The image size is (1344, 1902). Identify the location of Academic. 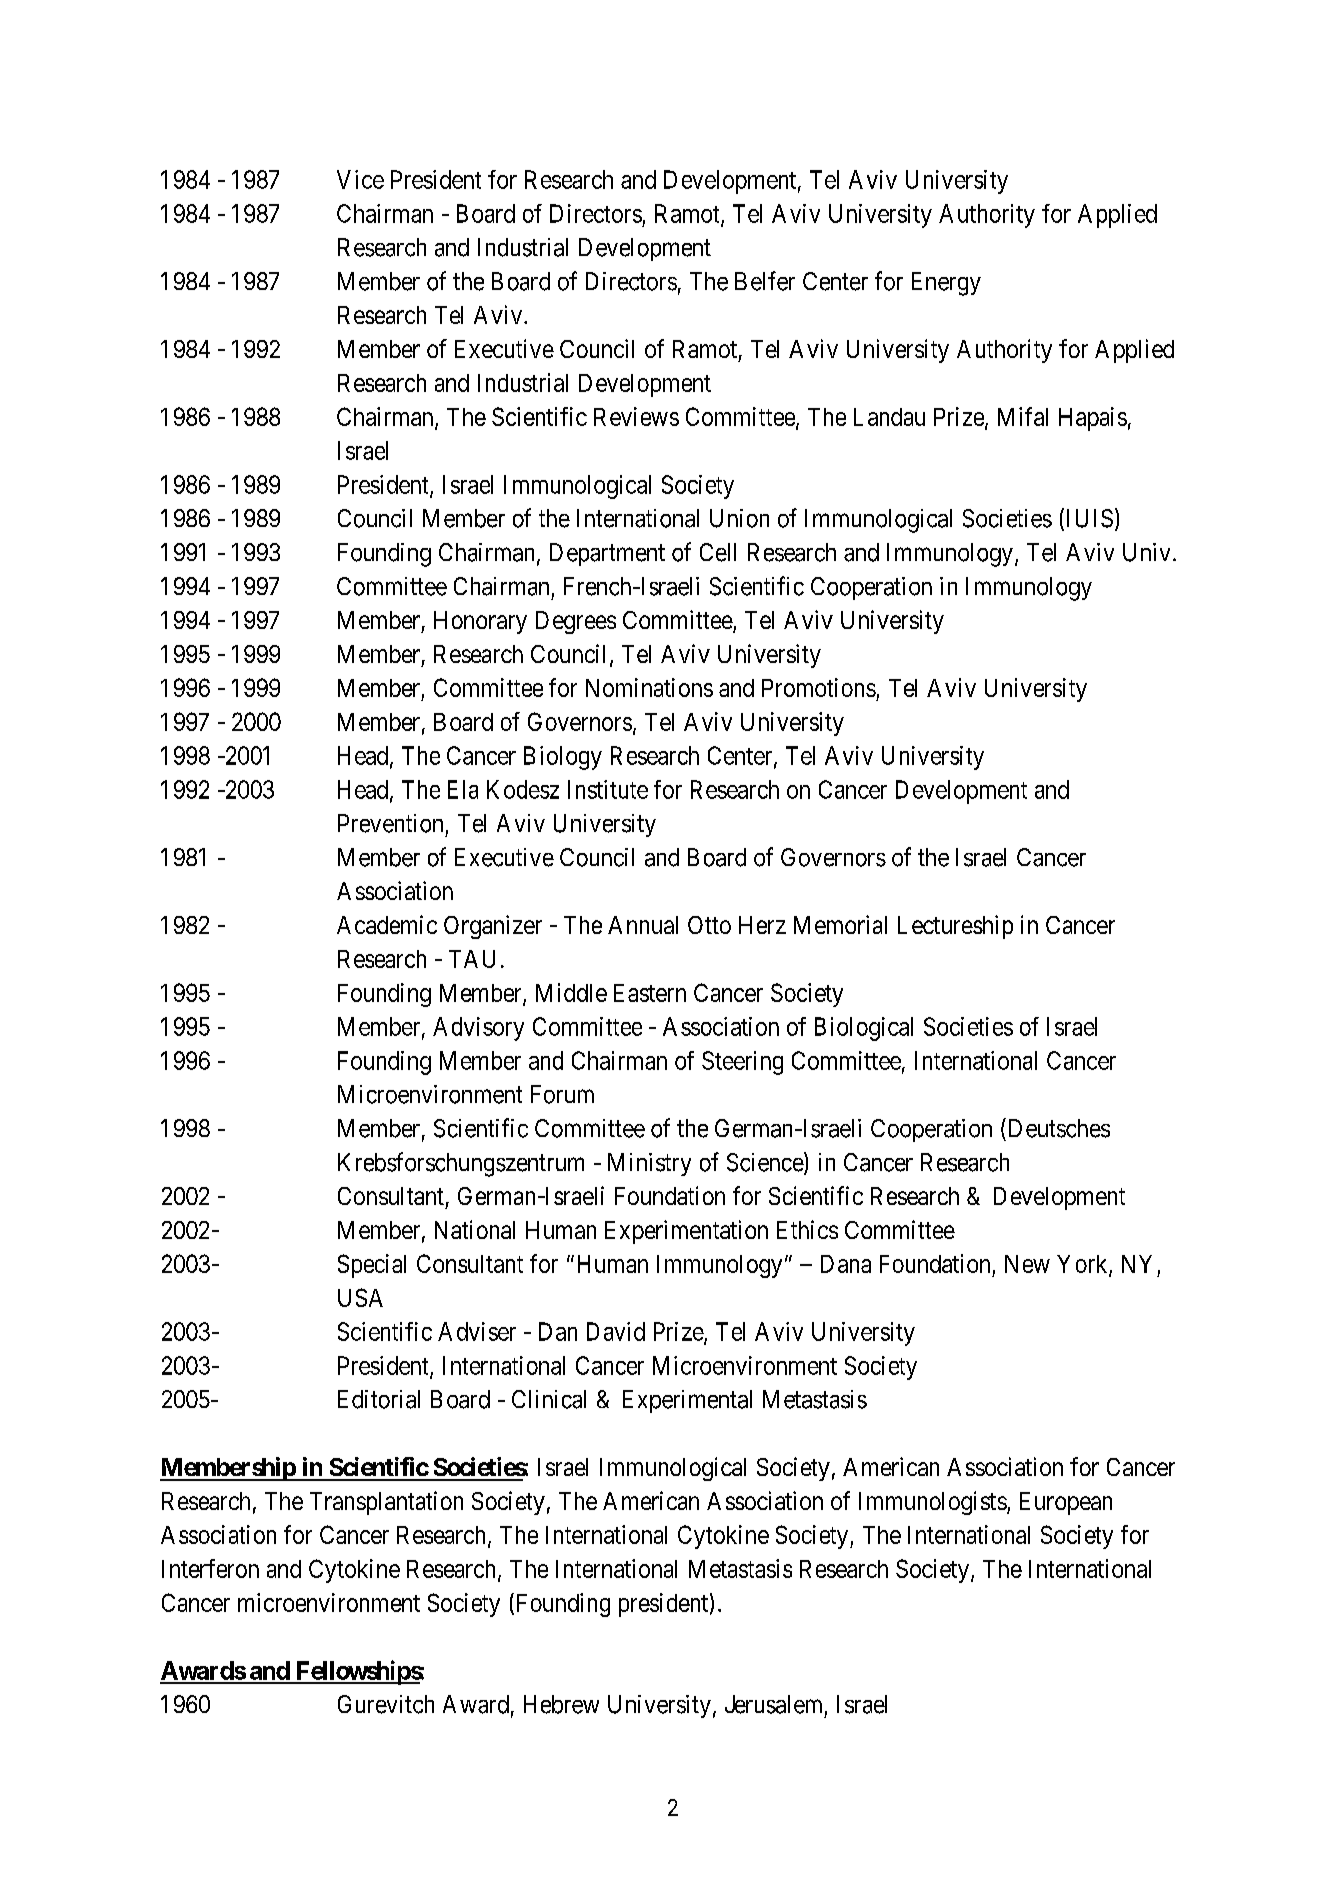
(387, 924).
